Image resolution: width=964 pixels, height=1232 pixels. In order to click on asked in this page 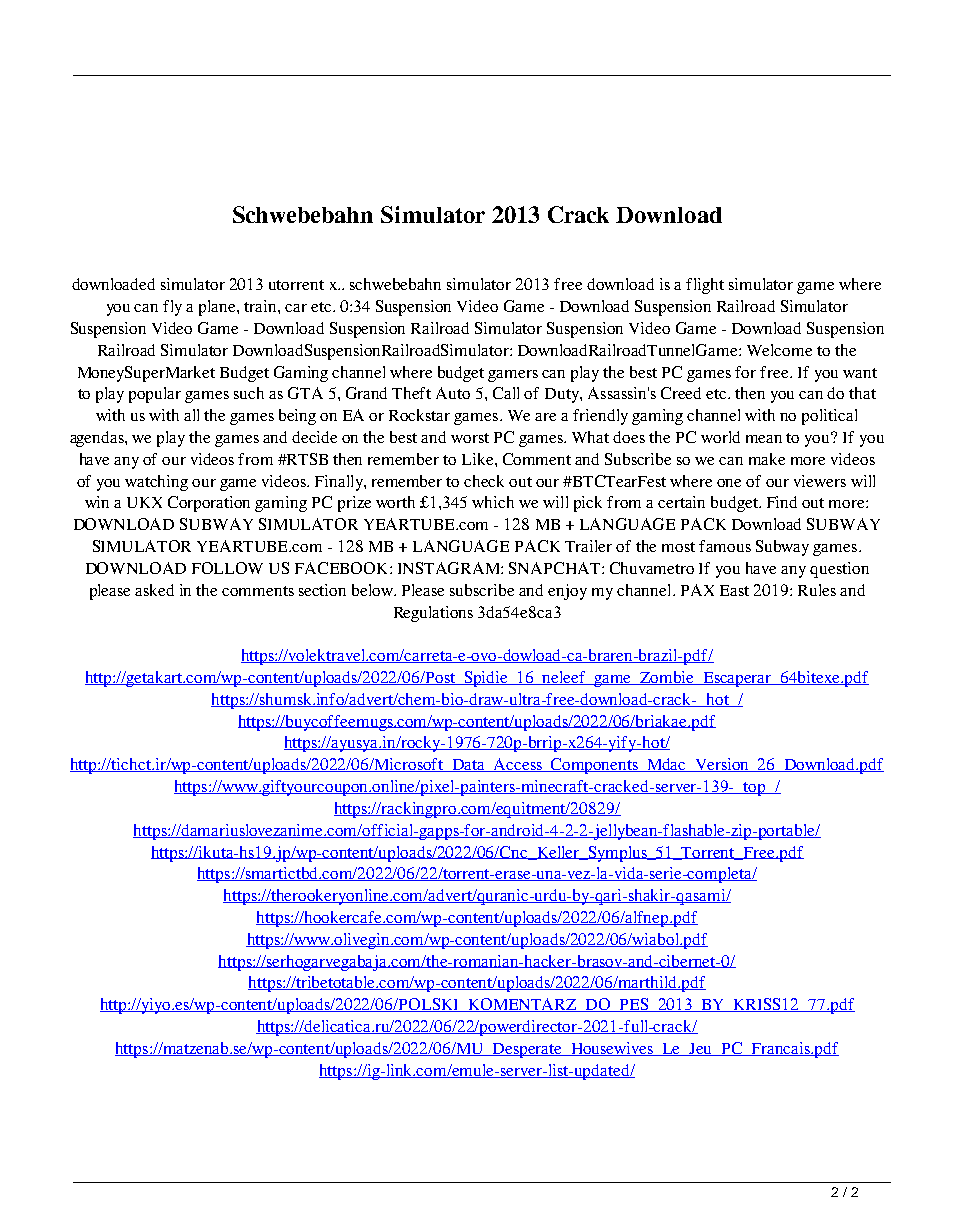, I will do `click(154, 590)`.
